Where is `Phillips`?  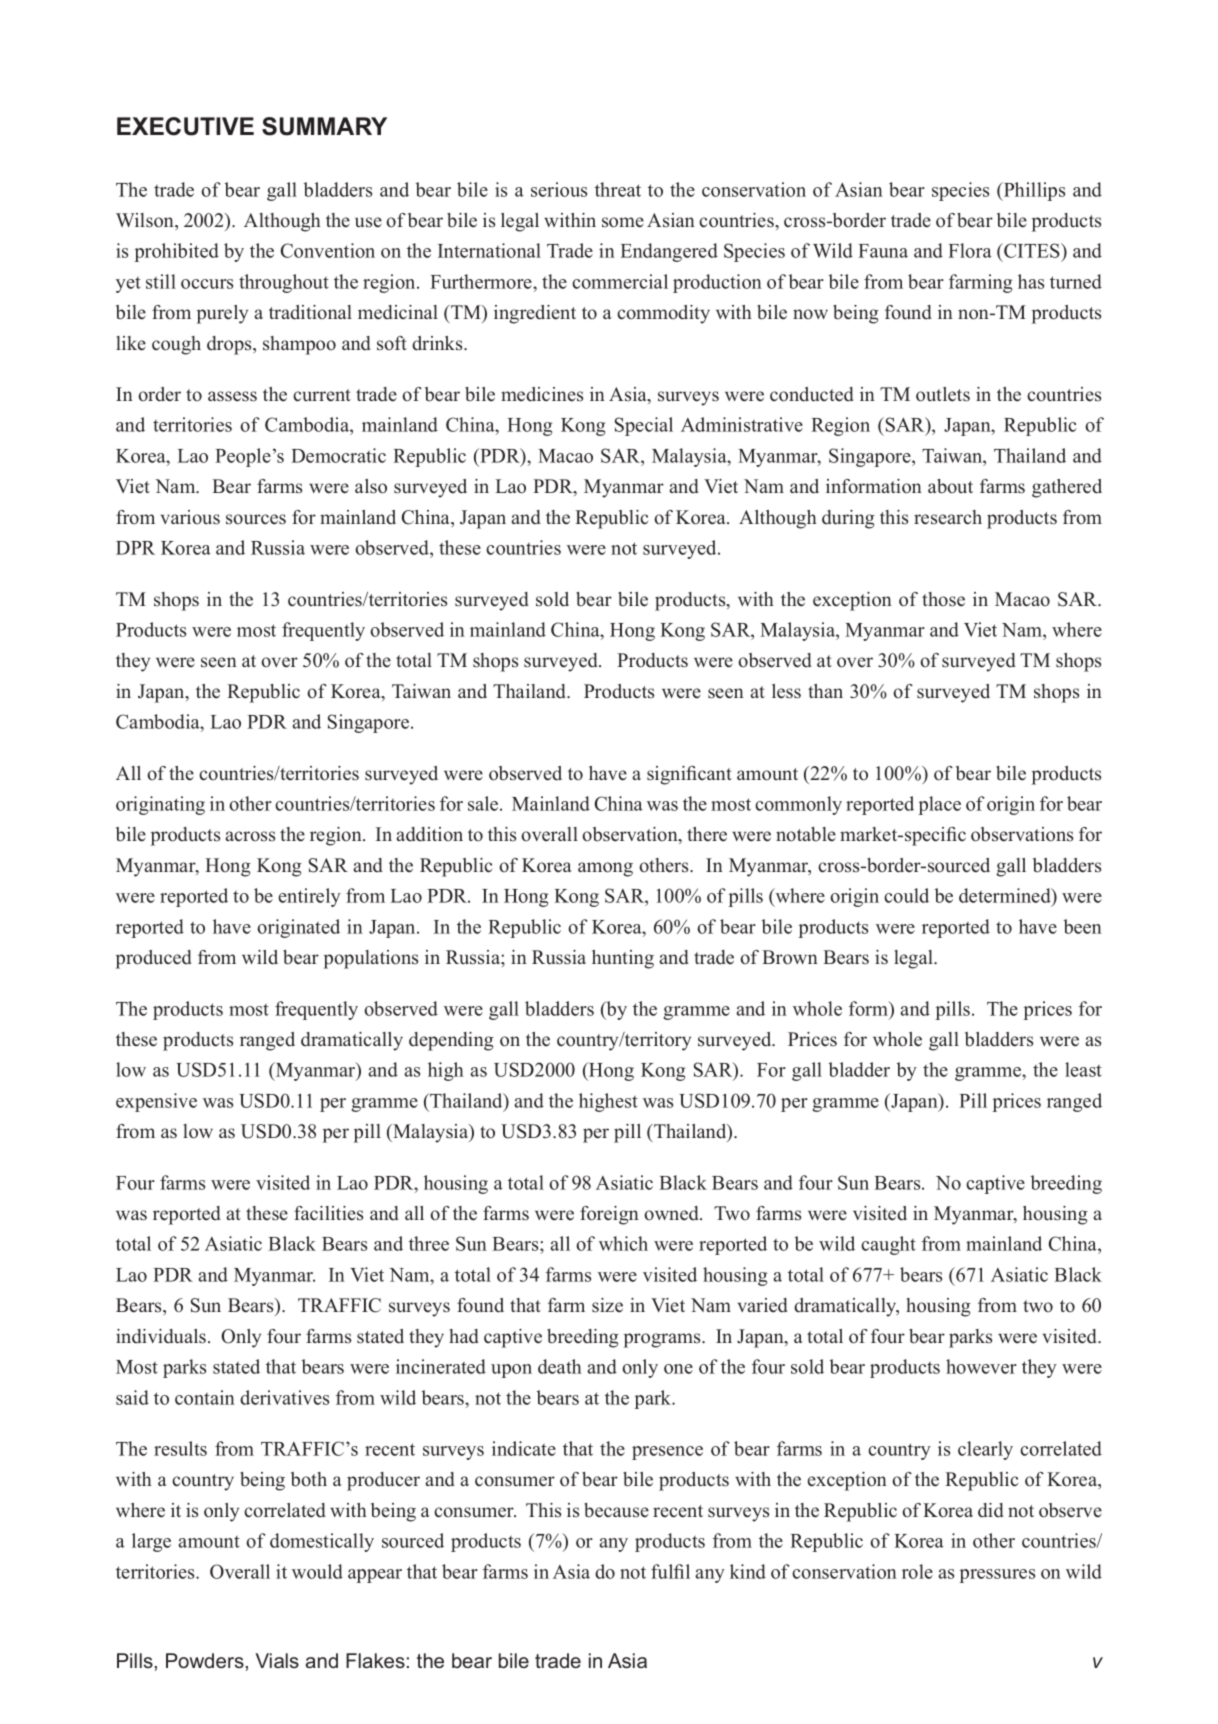 Phillips is located at coordinates (1033, 191).
